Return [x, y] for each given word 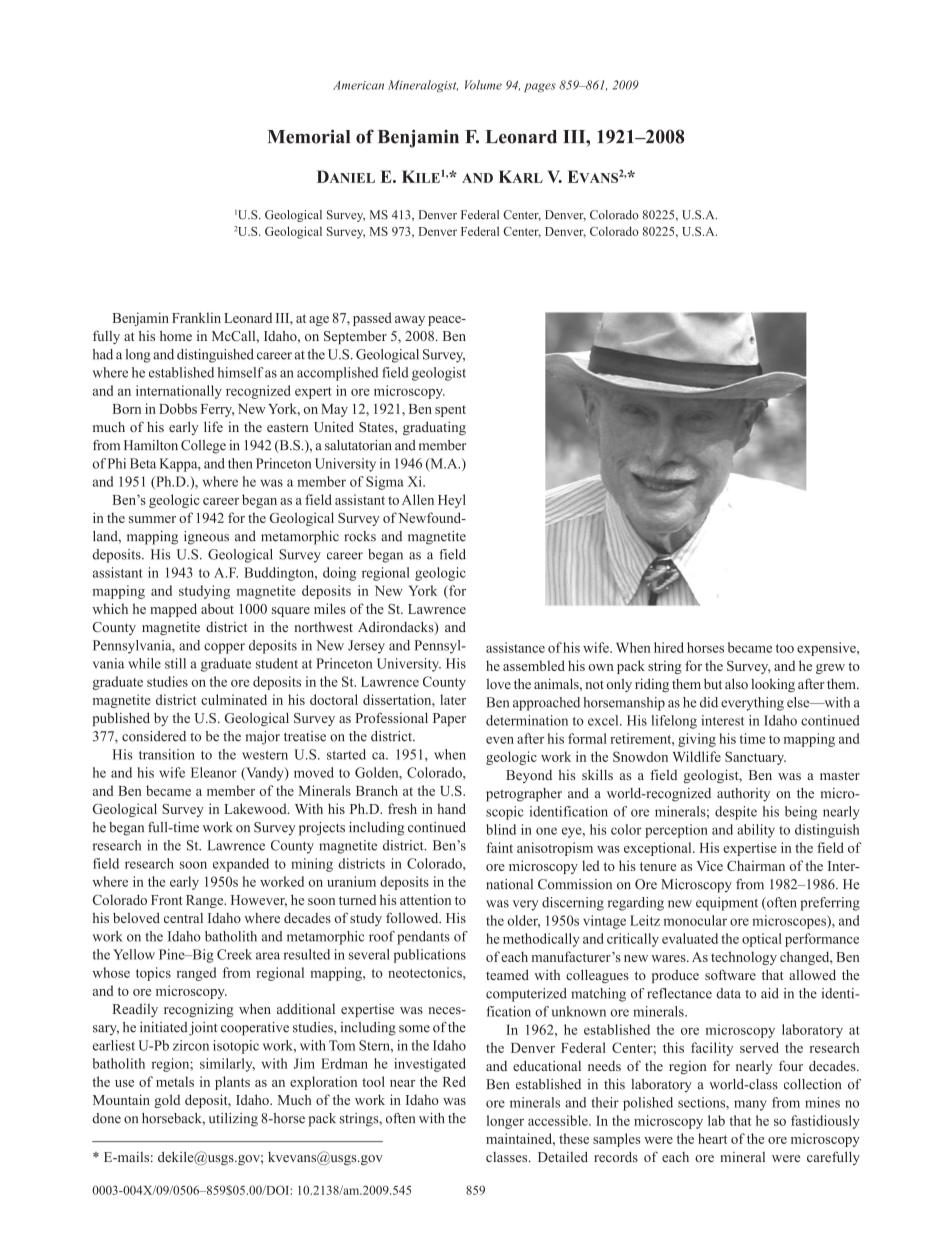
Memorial [309, 136]
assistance [515, 647]
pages [540, 87]
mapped [173, 610]
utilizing [233, 1120]
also [736, 683]
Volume [483, 85]
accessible [559, 1120]
